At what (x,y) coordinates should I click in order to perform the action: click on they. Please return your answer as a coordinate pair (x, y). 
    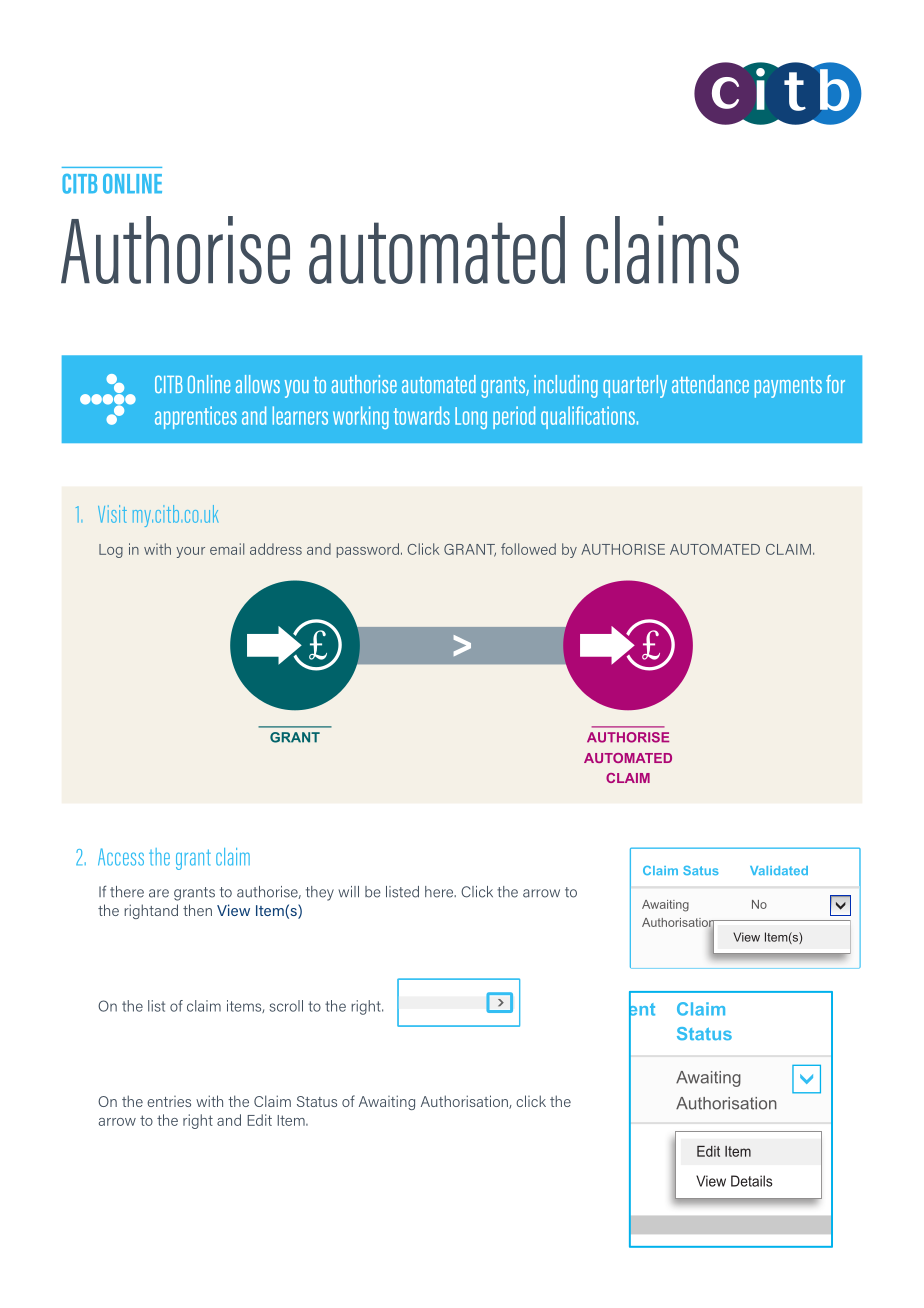
    Looking at the image, I should click on (320, 893).
